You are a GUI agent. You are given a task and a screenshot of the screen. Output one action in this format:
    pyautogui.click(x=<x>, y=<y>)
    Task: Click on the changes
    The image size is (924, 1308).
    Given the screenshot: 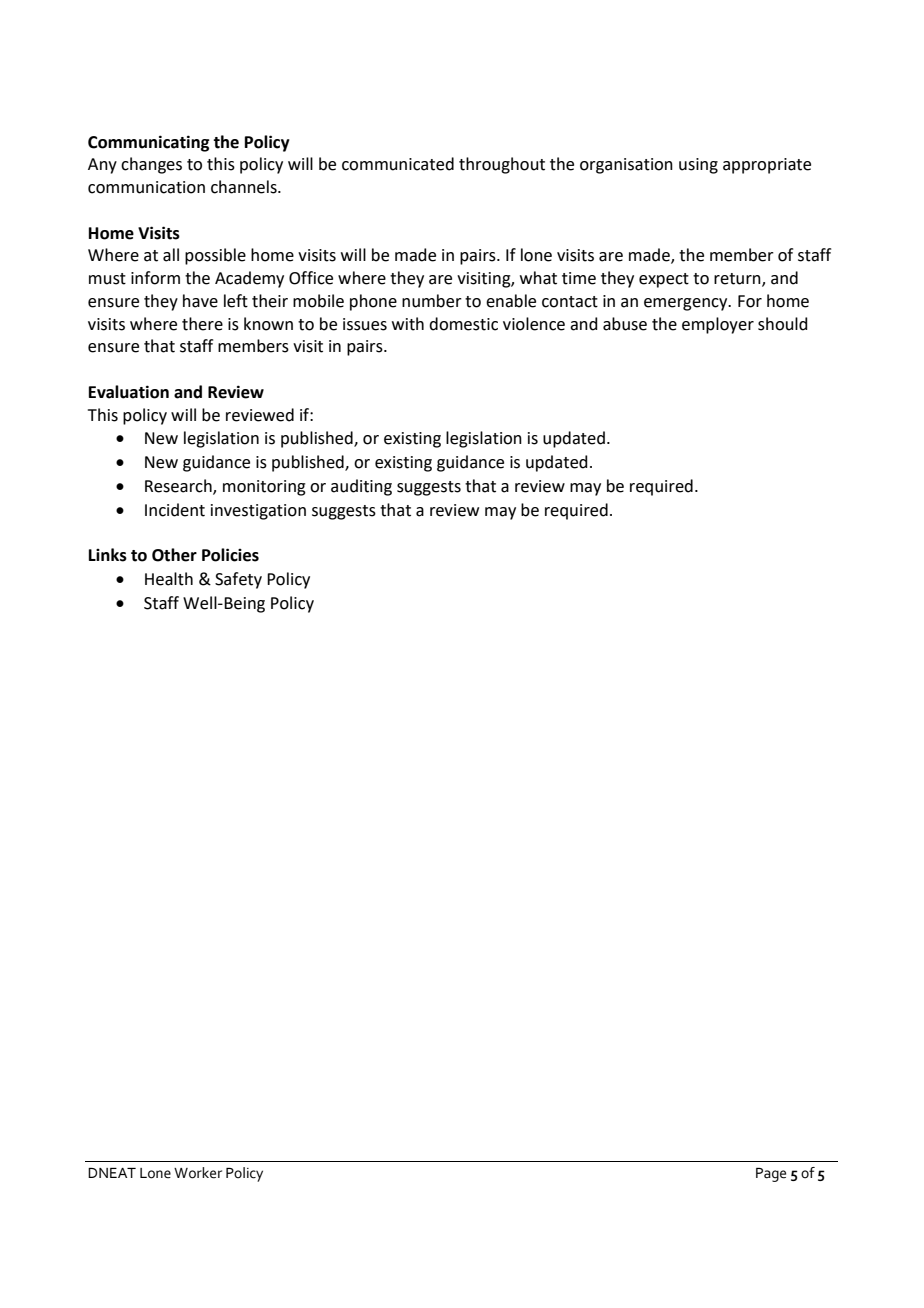 What is the action you would take?
    pyautogui.click(x=151, y=165)
